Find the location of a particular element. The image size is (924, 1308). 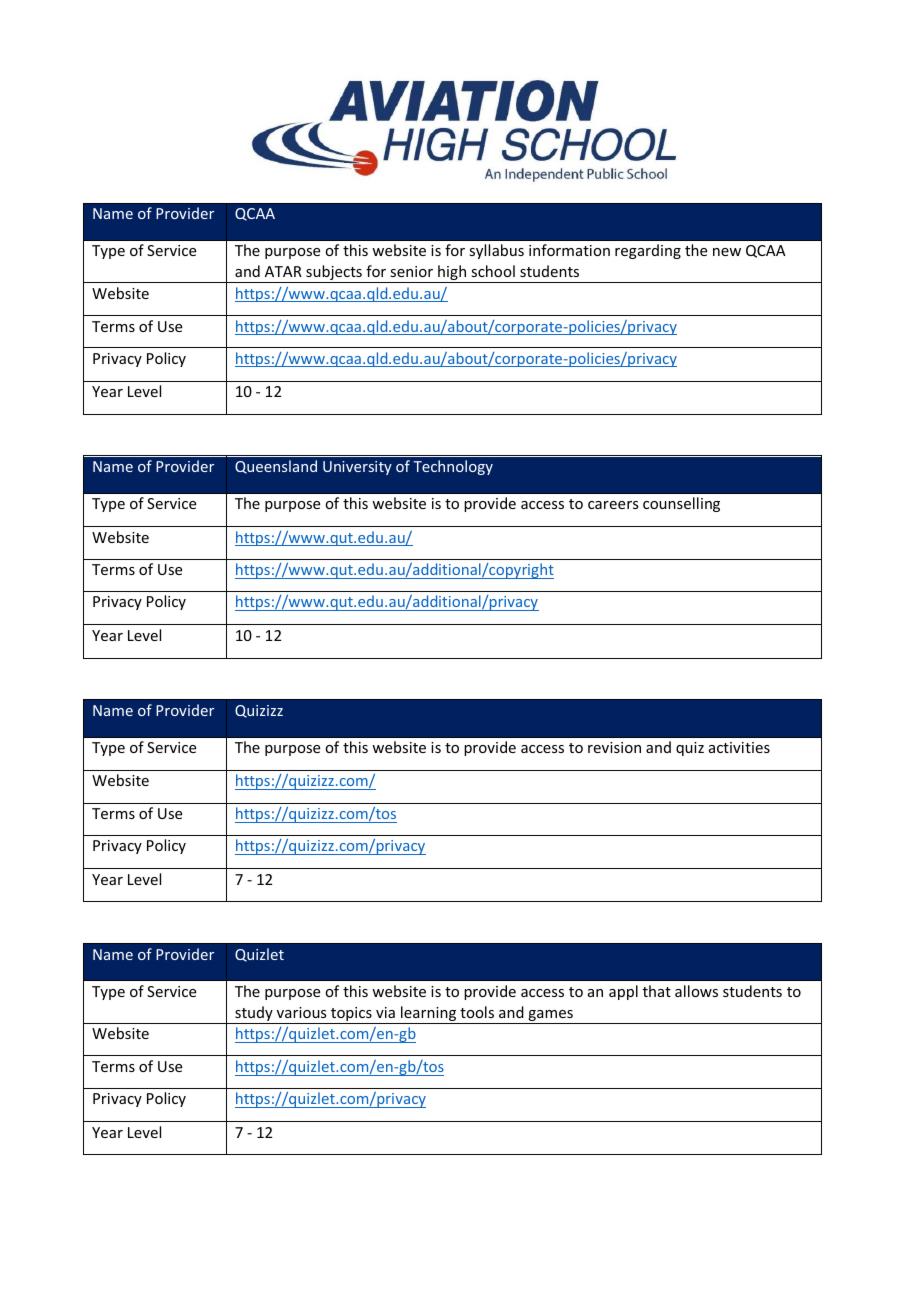

school is located at coordinates (493, 271).
